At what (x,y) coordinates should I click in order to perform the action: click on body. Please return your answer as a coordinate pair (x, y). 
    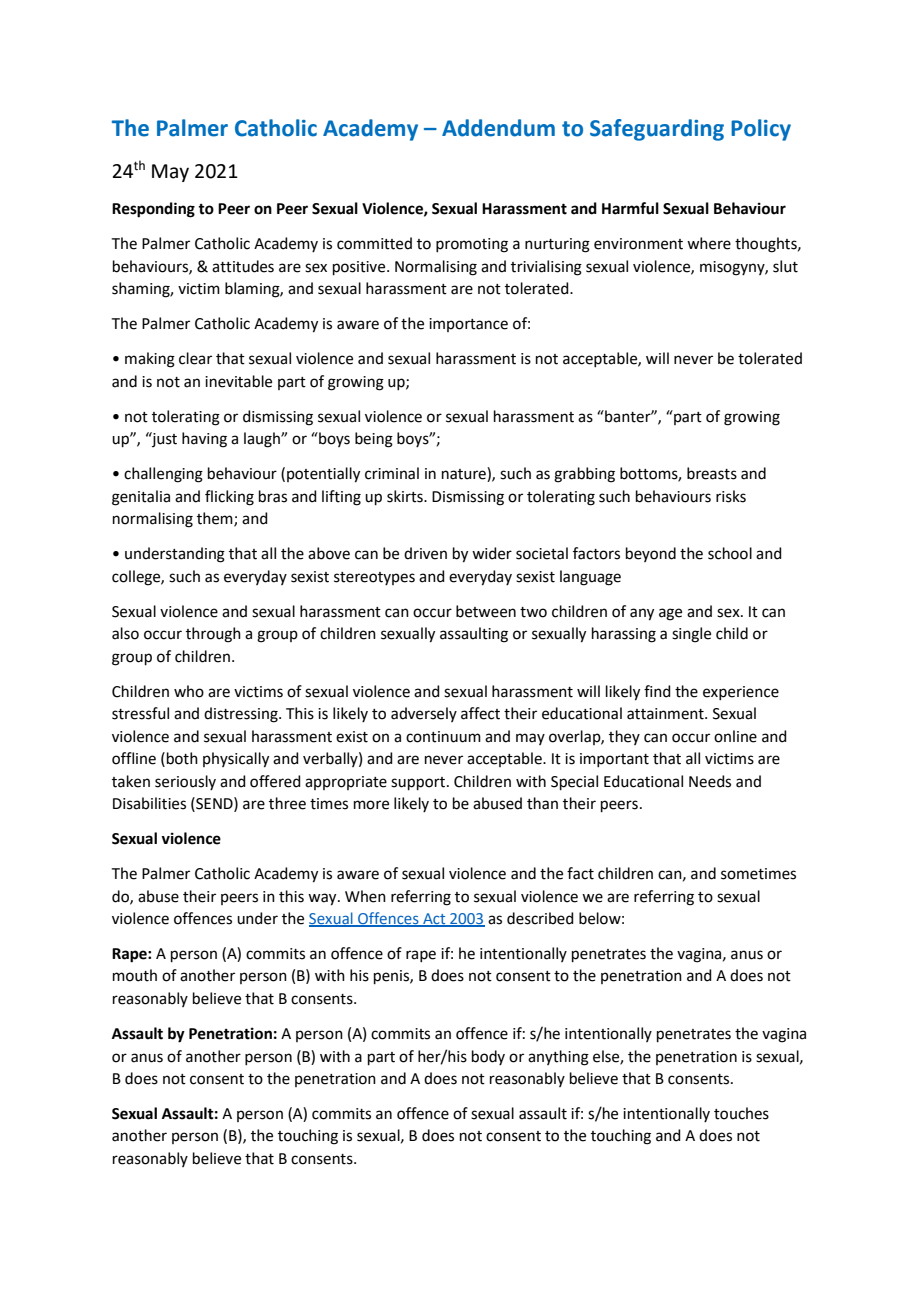
    Looking at the image, I should click on (488, 1057).
